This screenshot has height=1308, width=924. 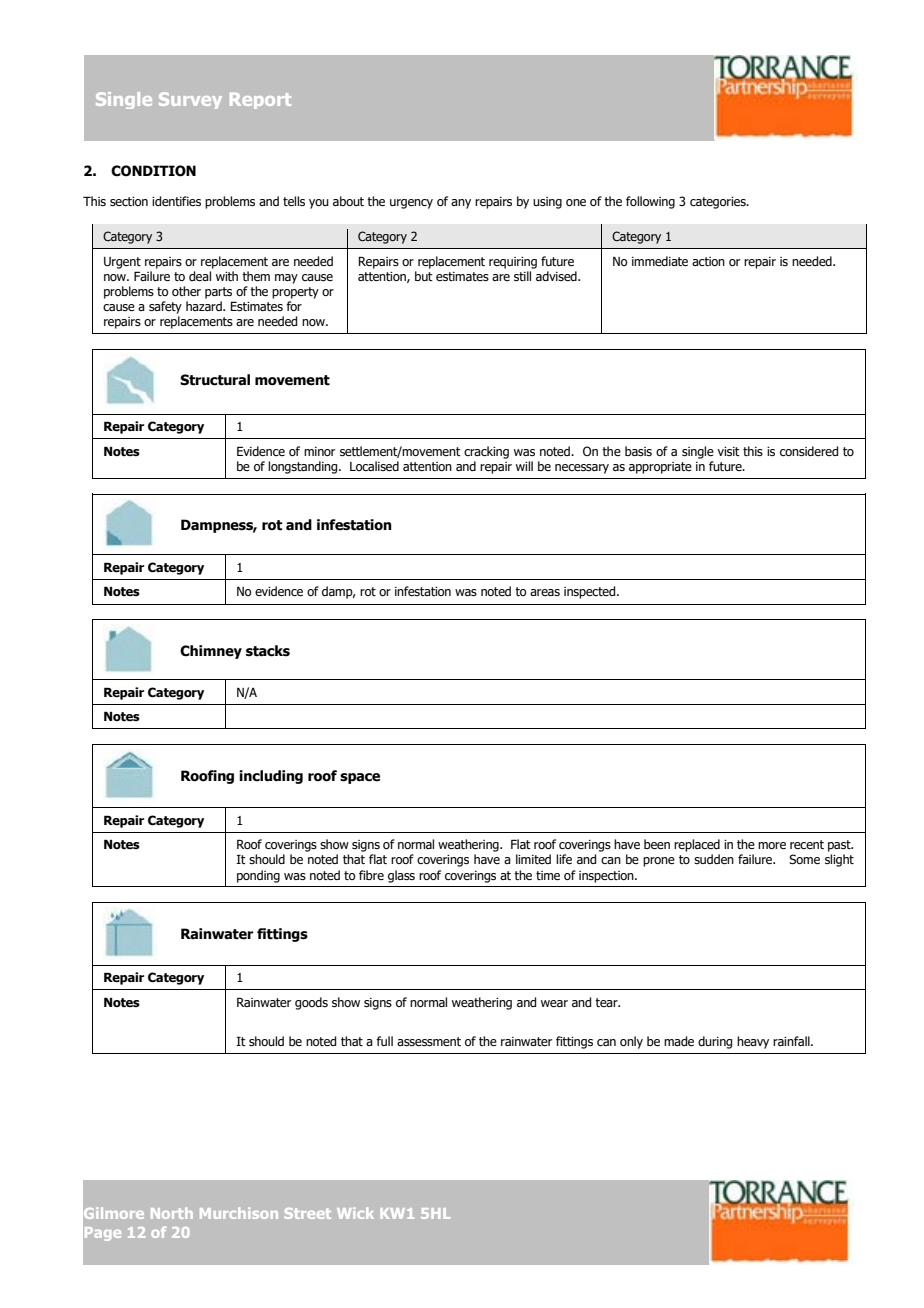 I want to click on Murchison, so click(x=239, y=1213).
